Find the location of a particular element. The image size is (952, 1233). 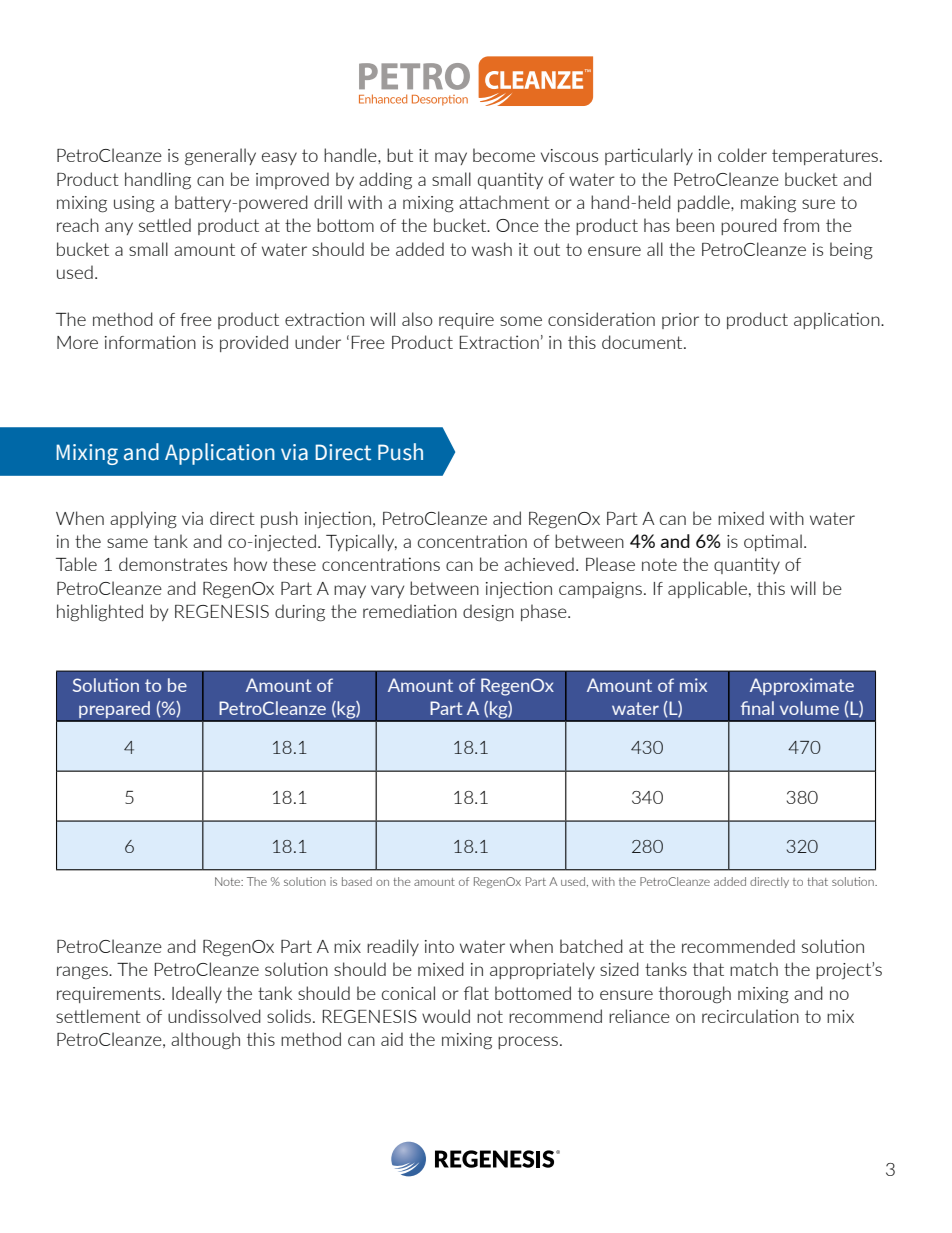

design is located at coordinates (488, 613).
